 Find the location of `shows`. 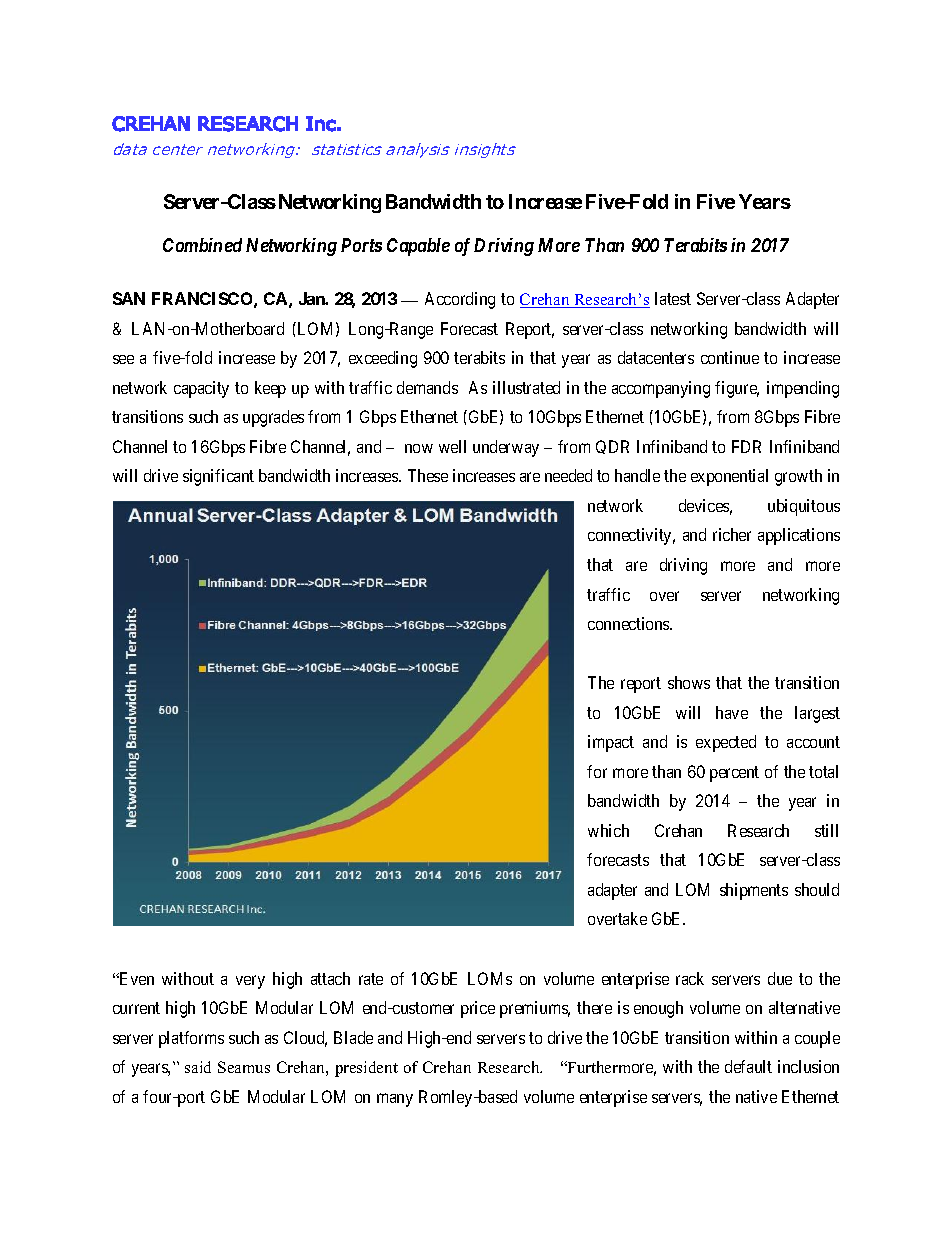

shows is located at coordinates (689, 682).
